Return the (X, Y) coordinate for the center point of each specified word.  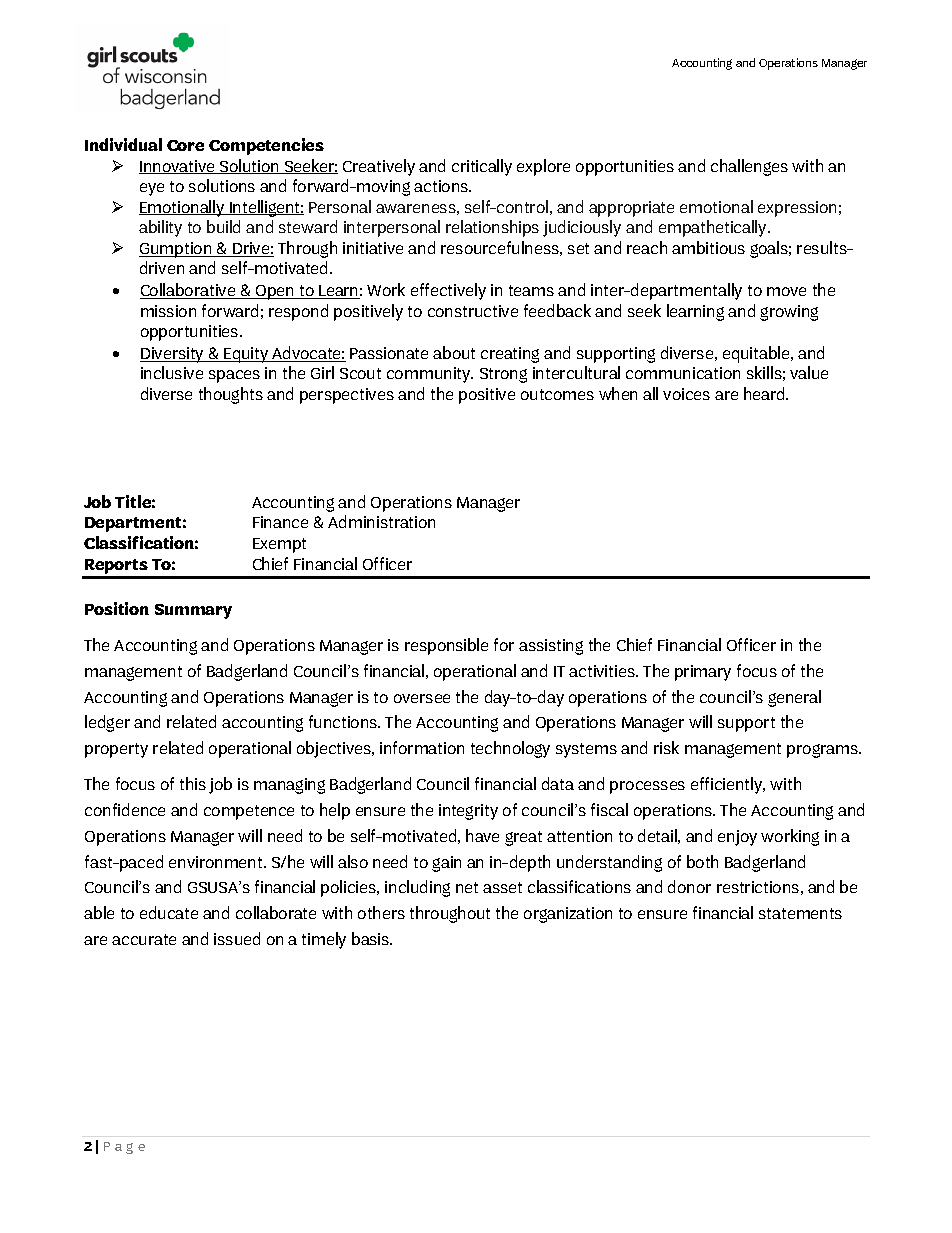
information (422, 747)
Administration (381, 521)
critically (482, 167)
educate (169, 912)
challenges (749, 167)
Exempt (279, 545)
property (116, 750)
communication (683, 373)
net (467, 887)
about (454, 352)
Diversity (173, 355)
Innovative (178, 167)
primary (703, 673)
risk (666, 747)
